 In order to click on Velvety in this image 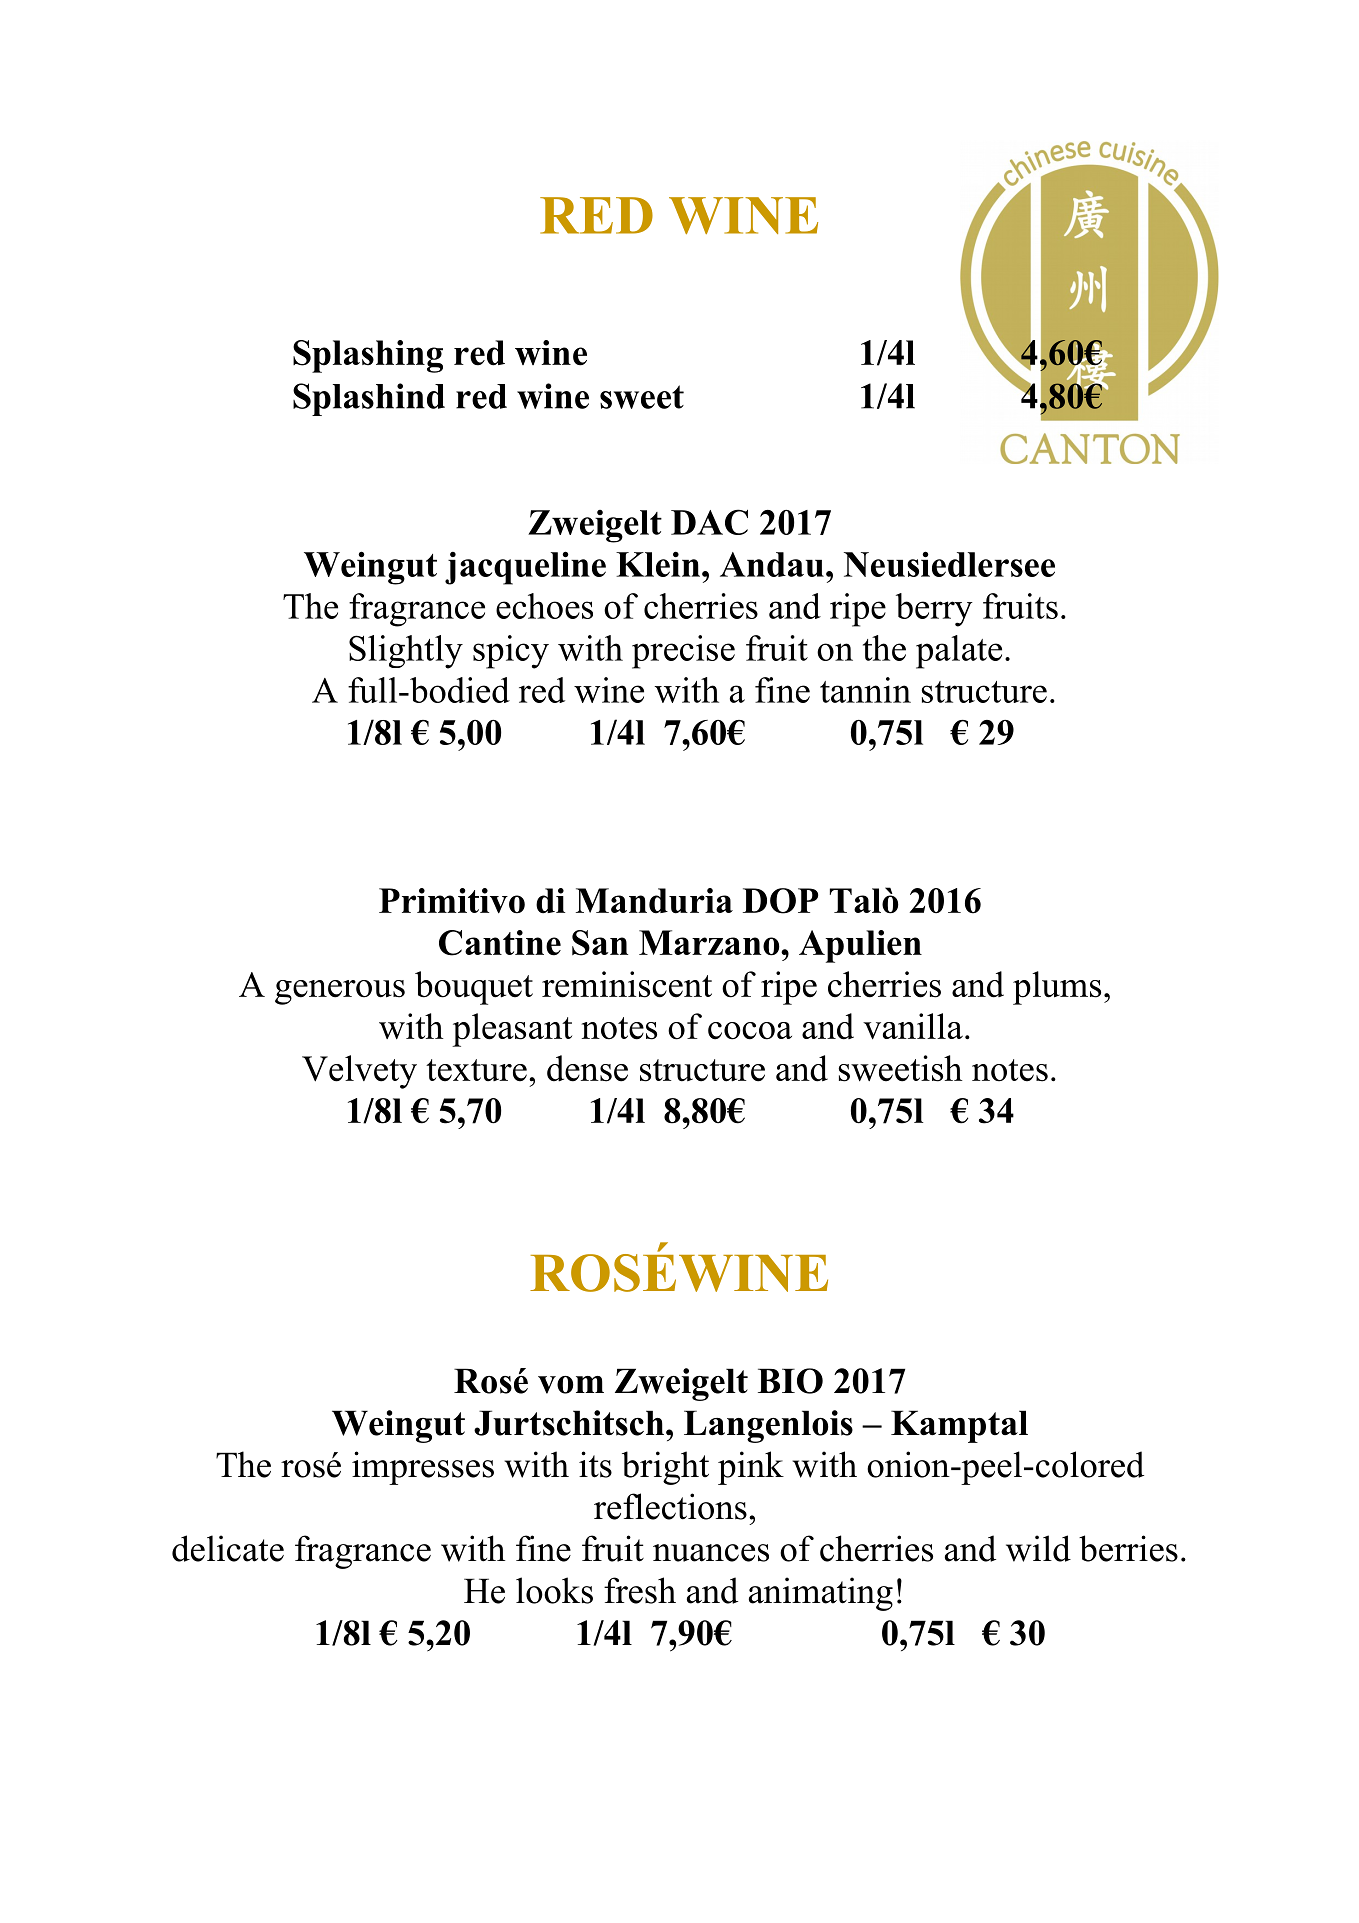, I will do `click(359, 1072)`.
